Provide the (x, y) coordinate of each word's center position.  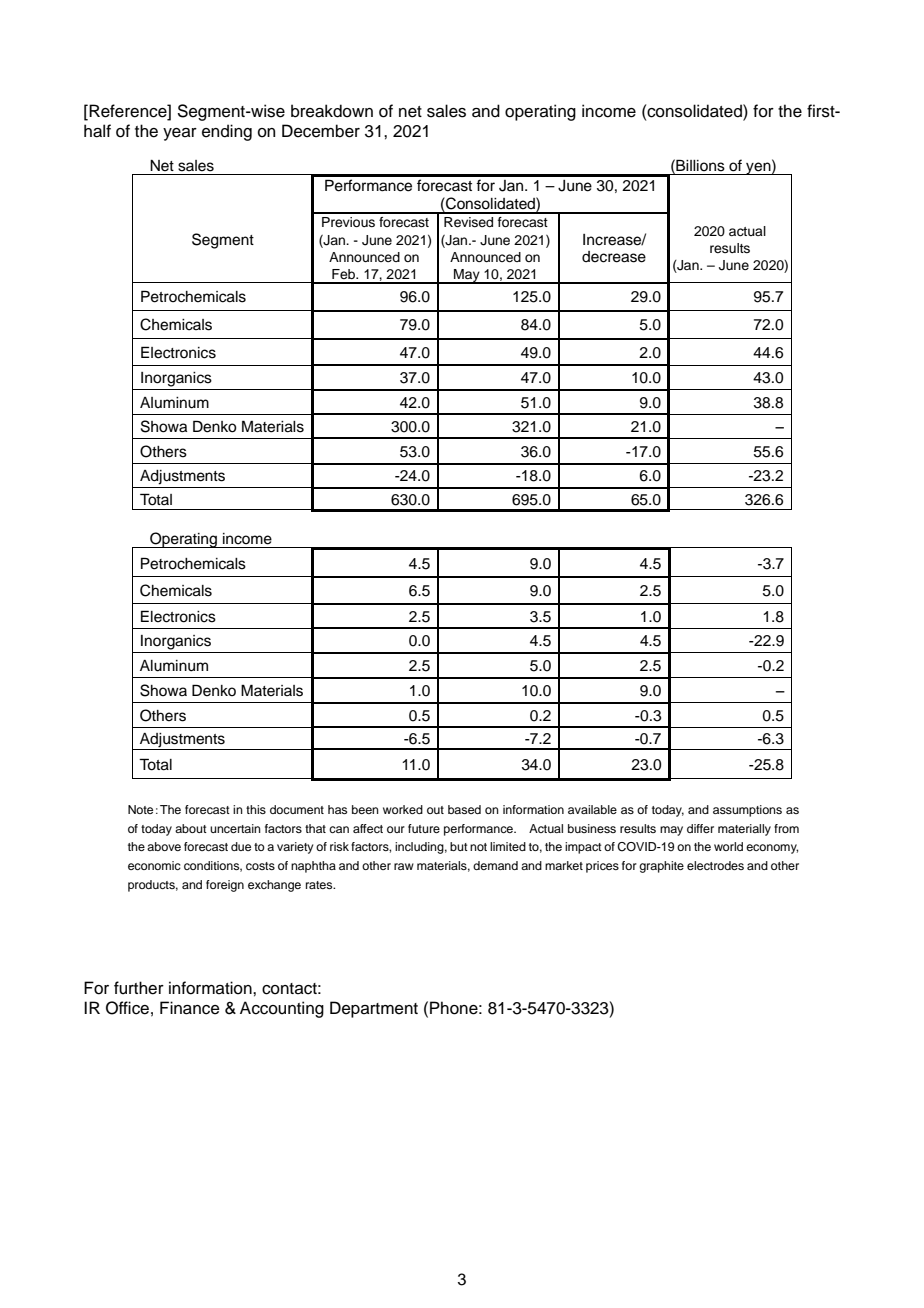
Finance (190, 1008)
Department (374, 1009)
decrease (614, 257)
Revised (468, 222)
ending (227, 132)
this (256, 809)
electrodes (715, 865)
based (464, 809)
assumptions (747, 811)
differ (700, 828)
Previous (348, 222)
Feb (345, 274)
